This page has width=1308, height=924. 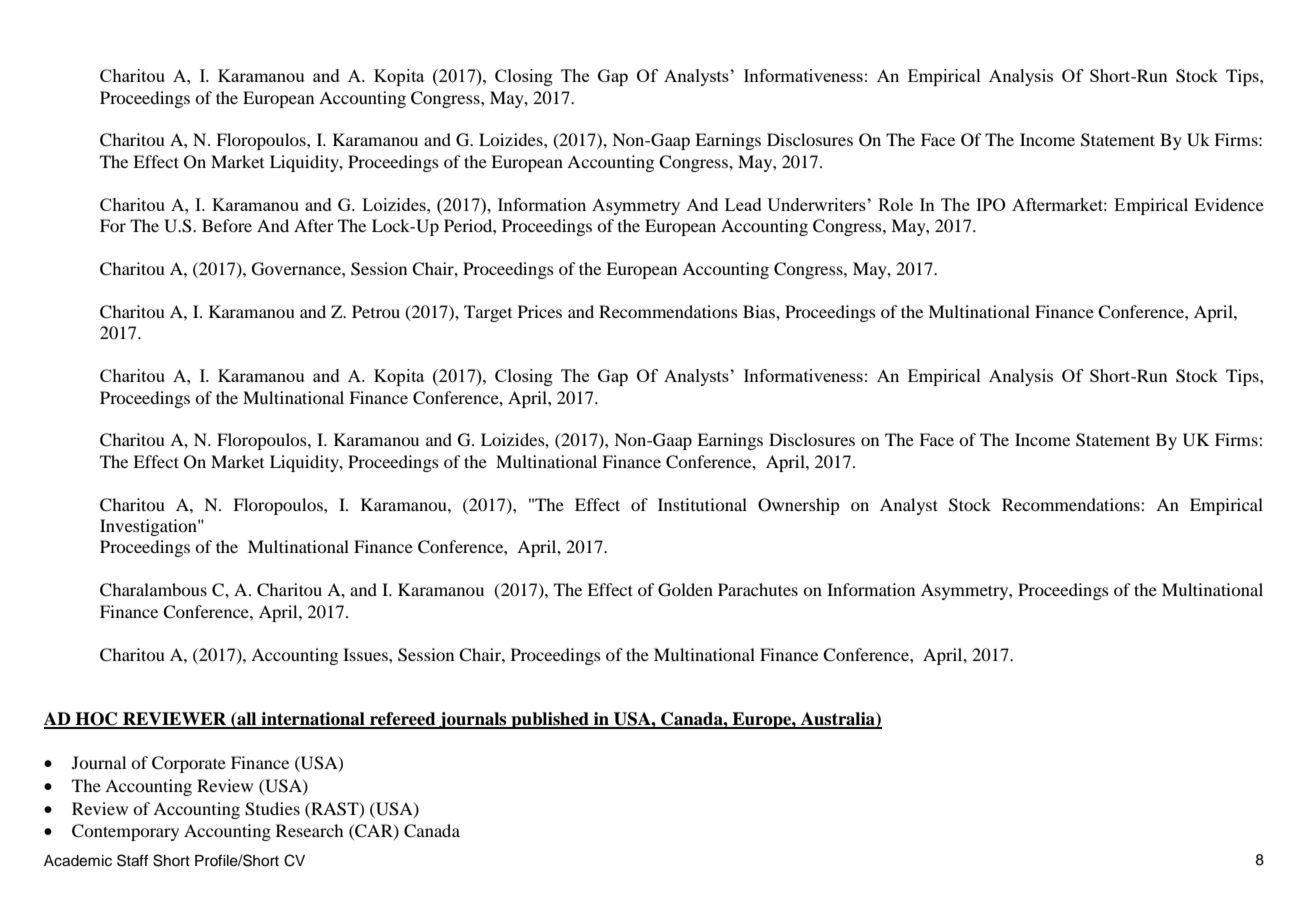 I want to click on Issues, so click(x=366, y=654).
